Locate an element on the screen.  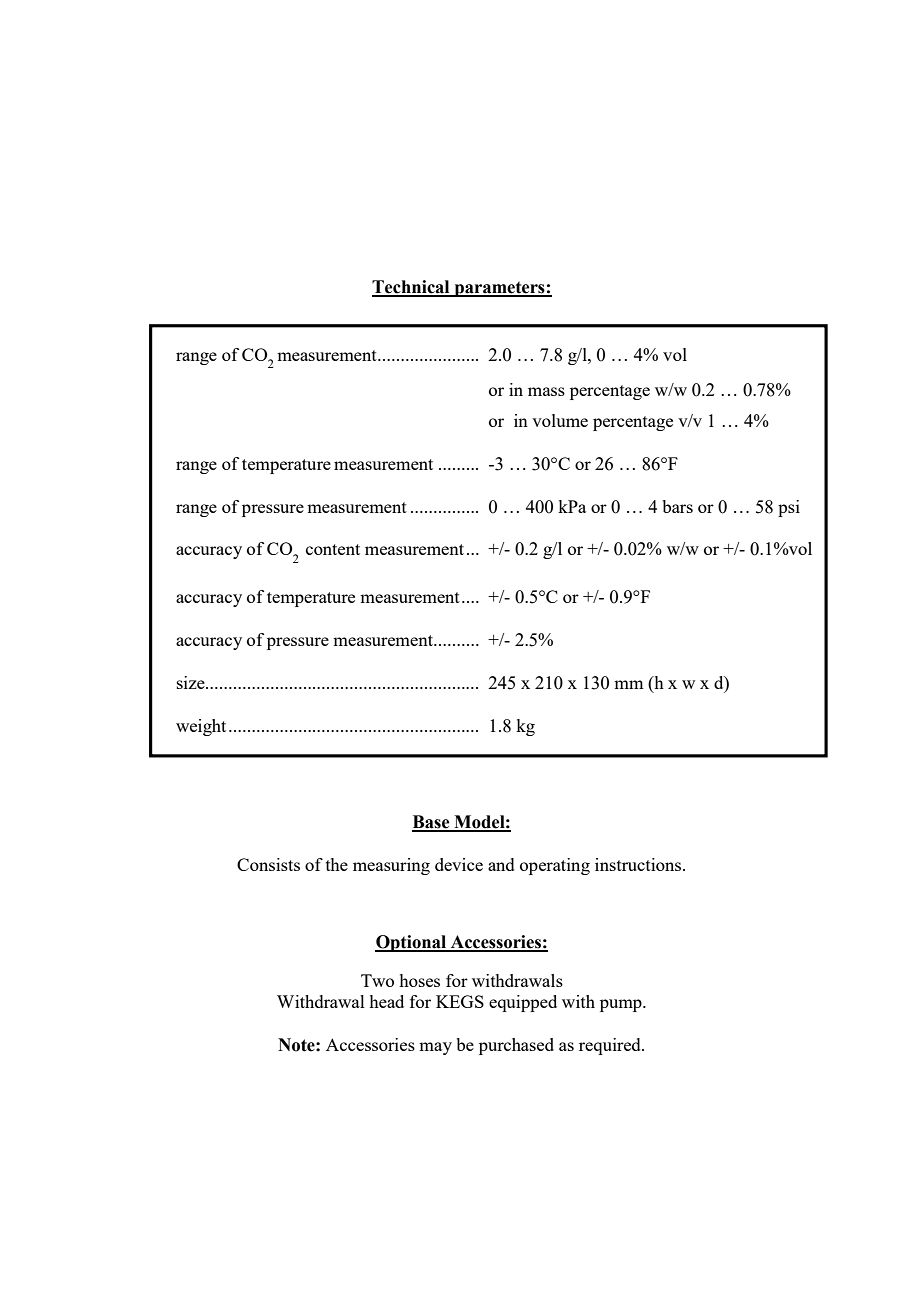
parameters is located at coordinates (499, 289).
